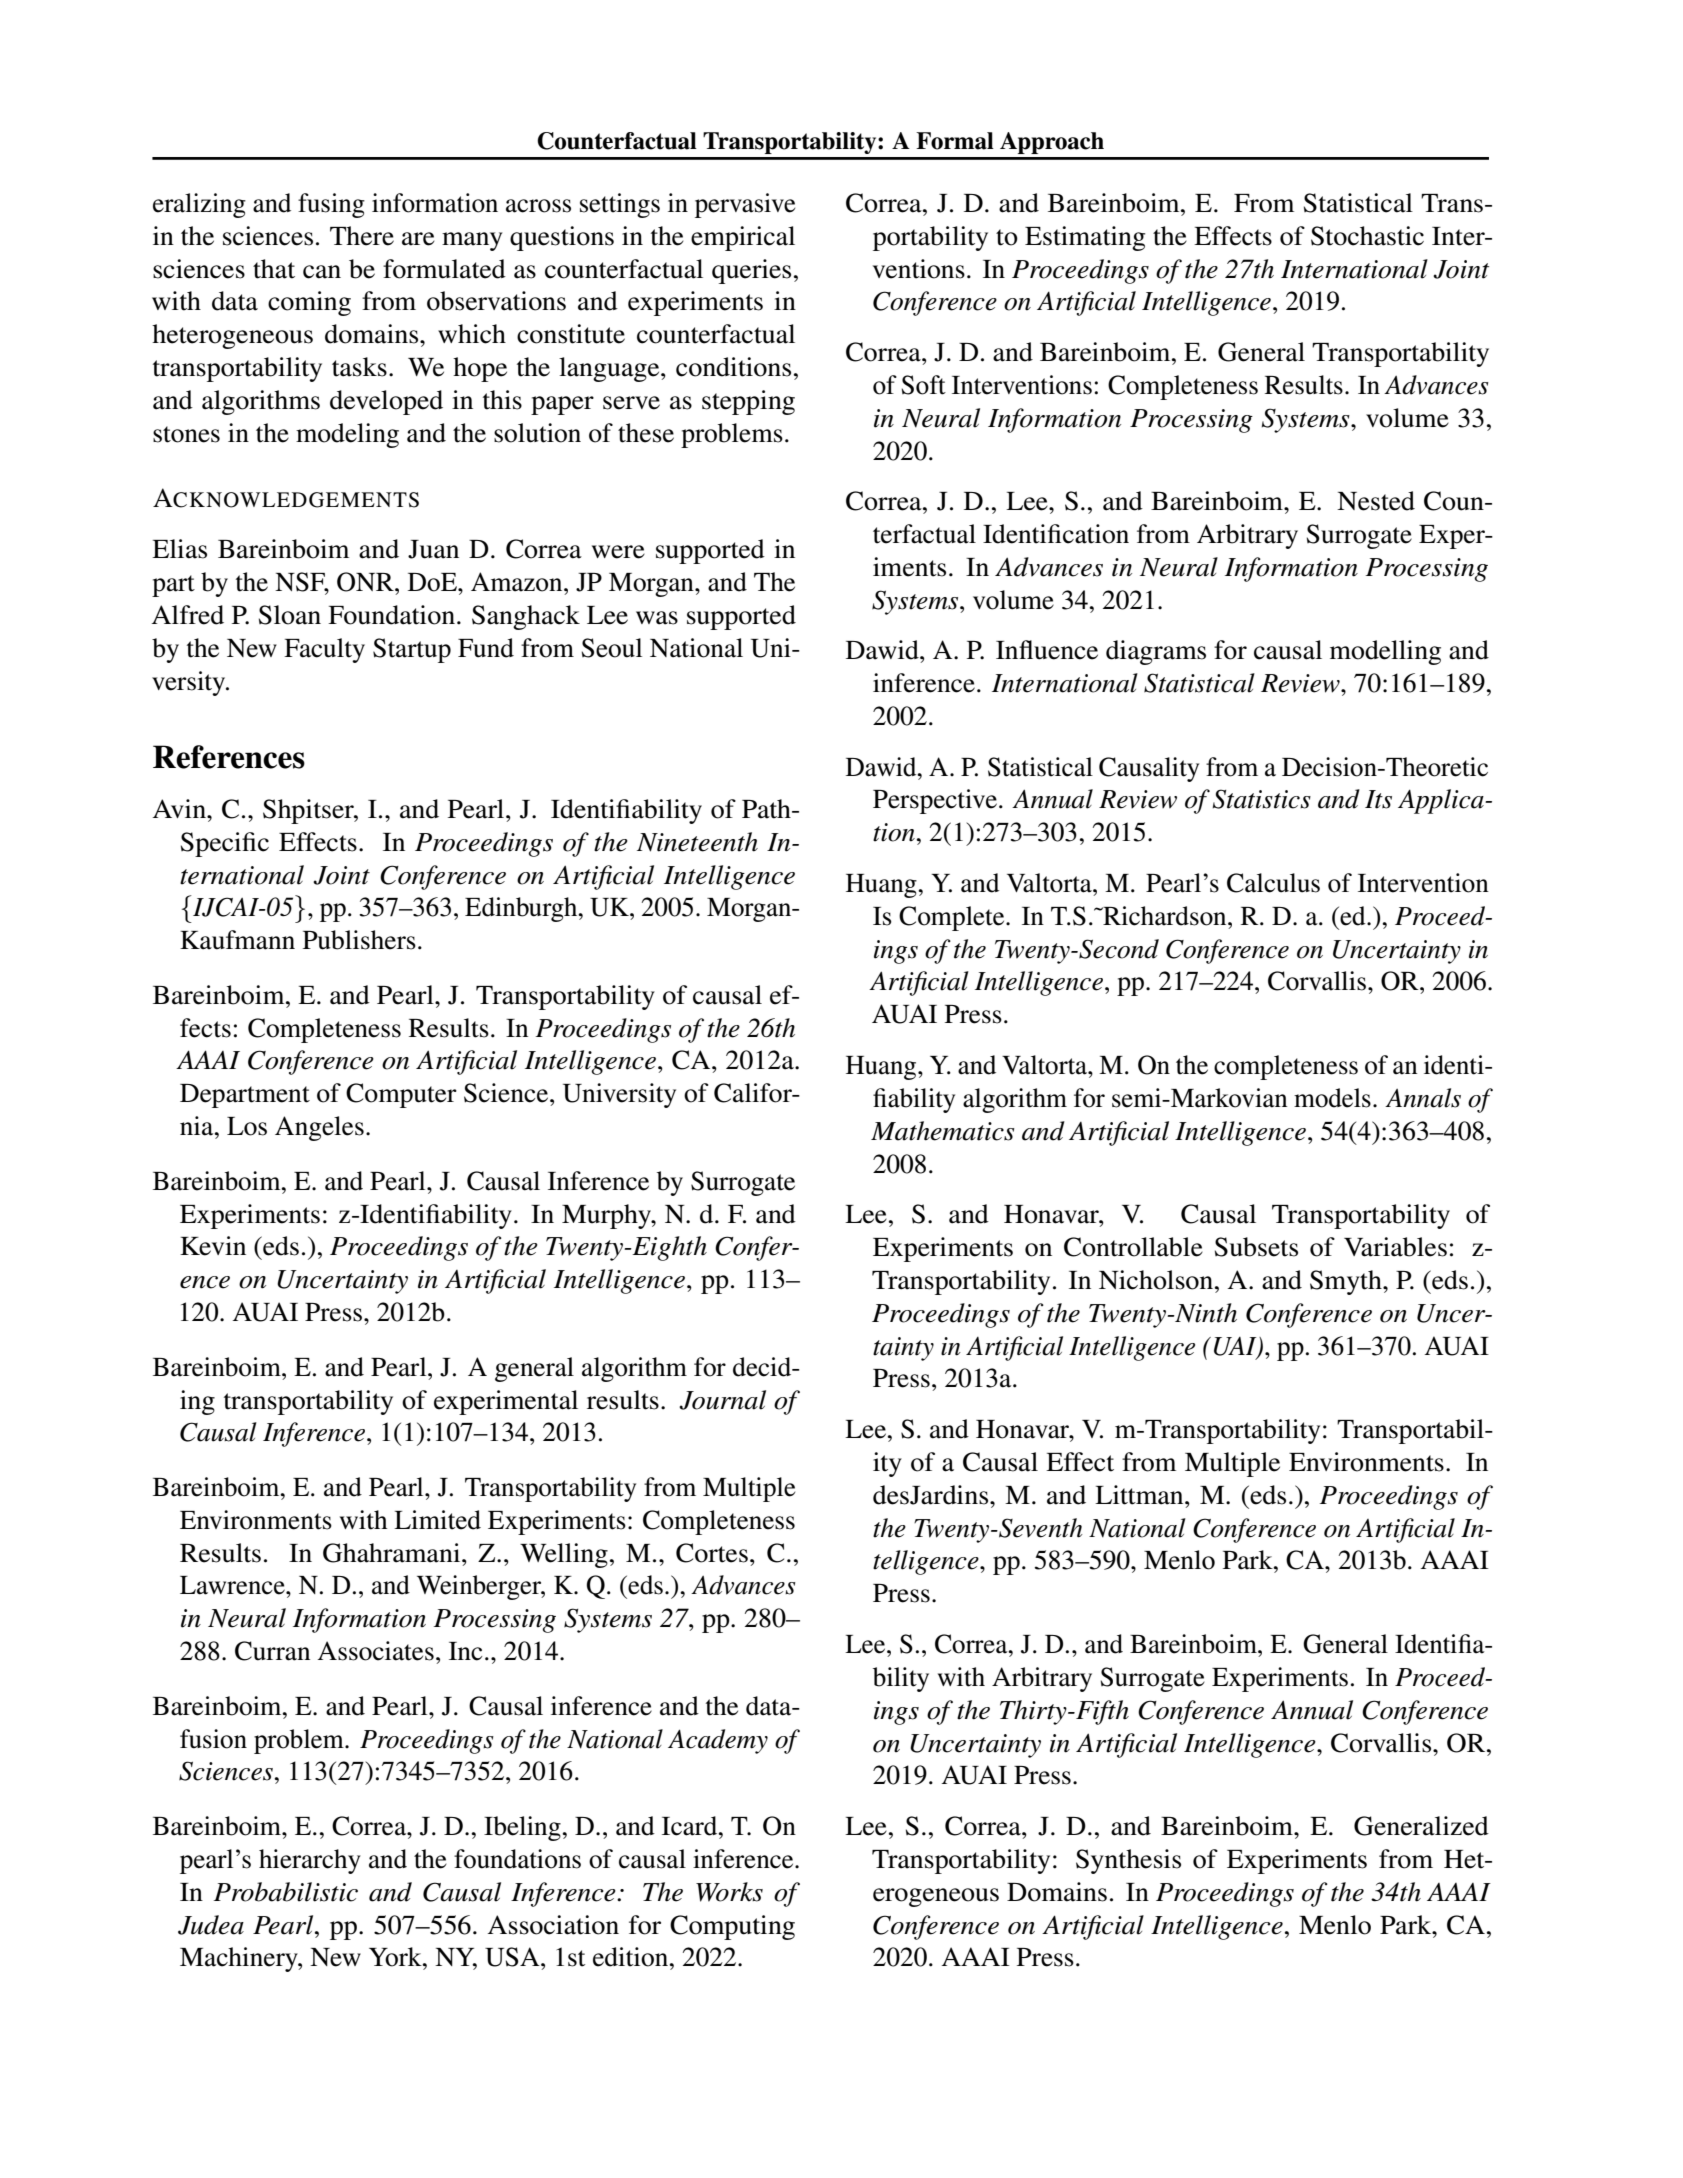 Image resolution: width=1683 pixels, height=2178 pixels. I want to click on Probabilistic, so click(286, 1892).
